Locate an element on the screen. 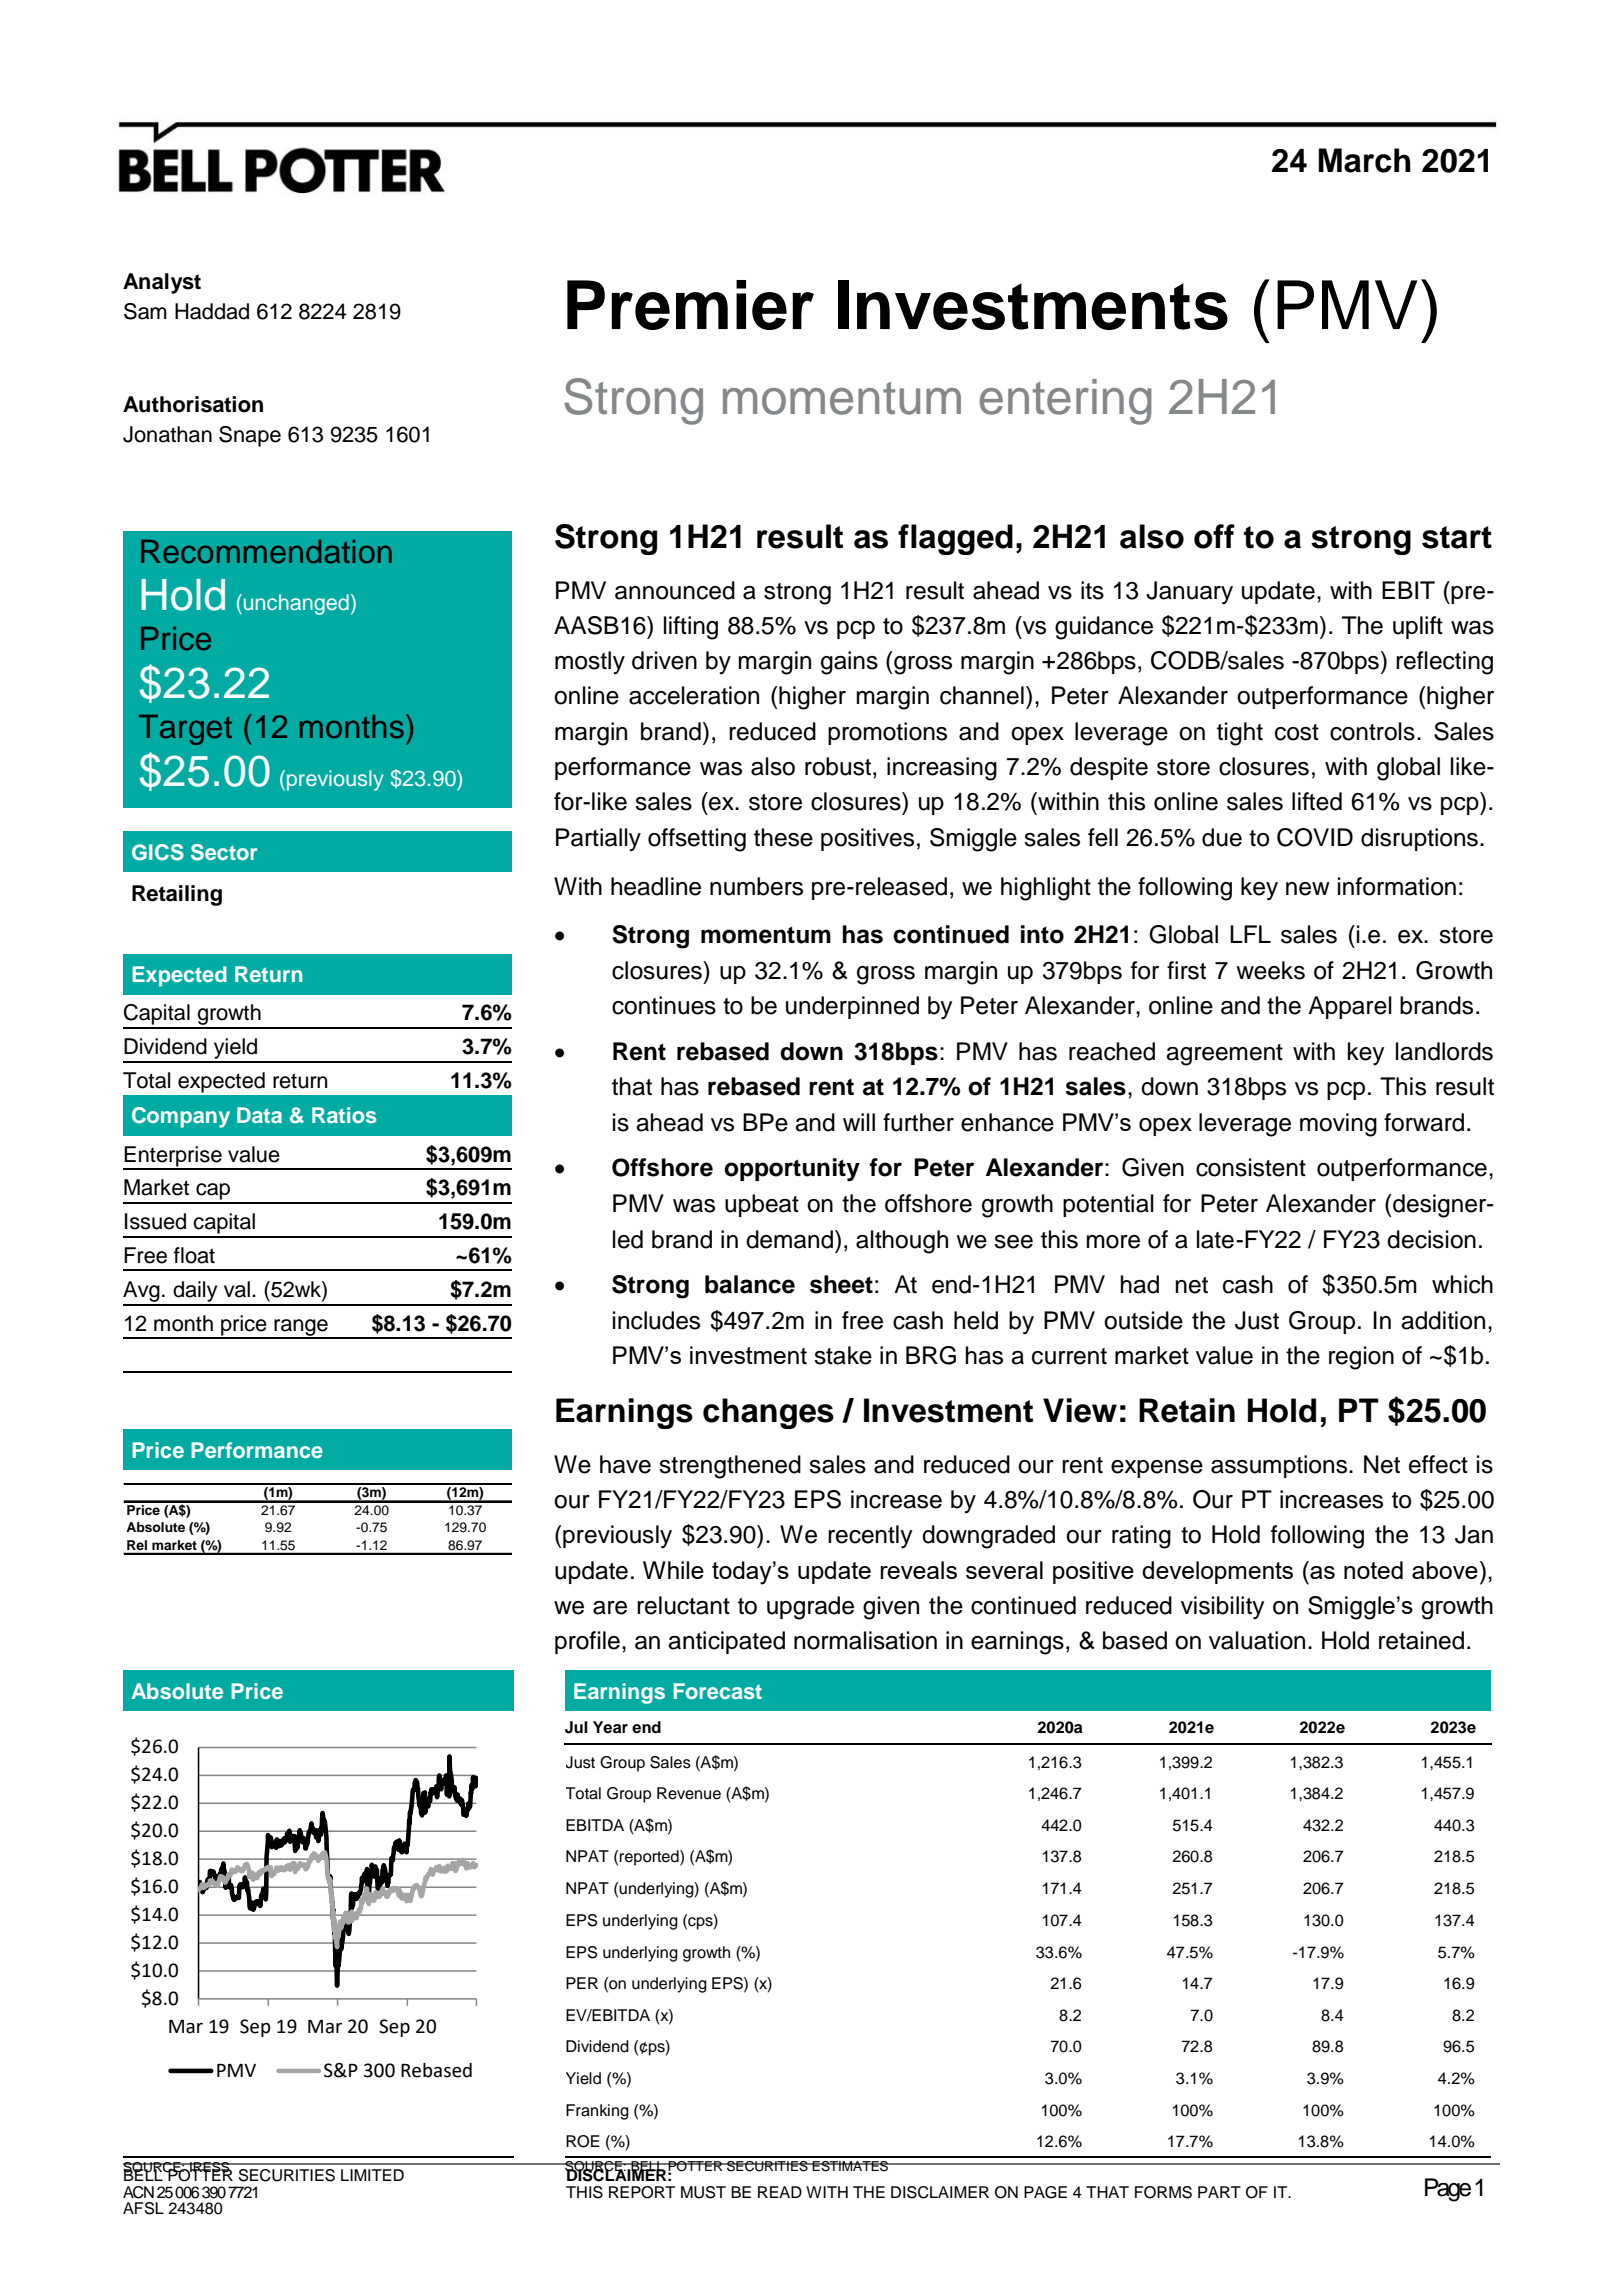 The height and width of the screenshot is (2285, 1617). profile is located at coordinates (587, 1642).
